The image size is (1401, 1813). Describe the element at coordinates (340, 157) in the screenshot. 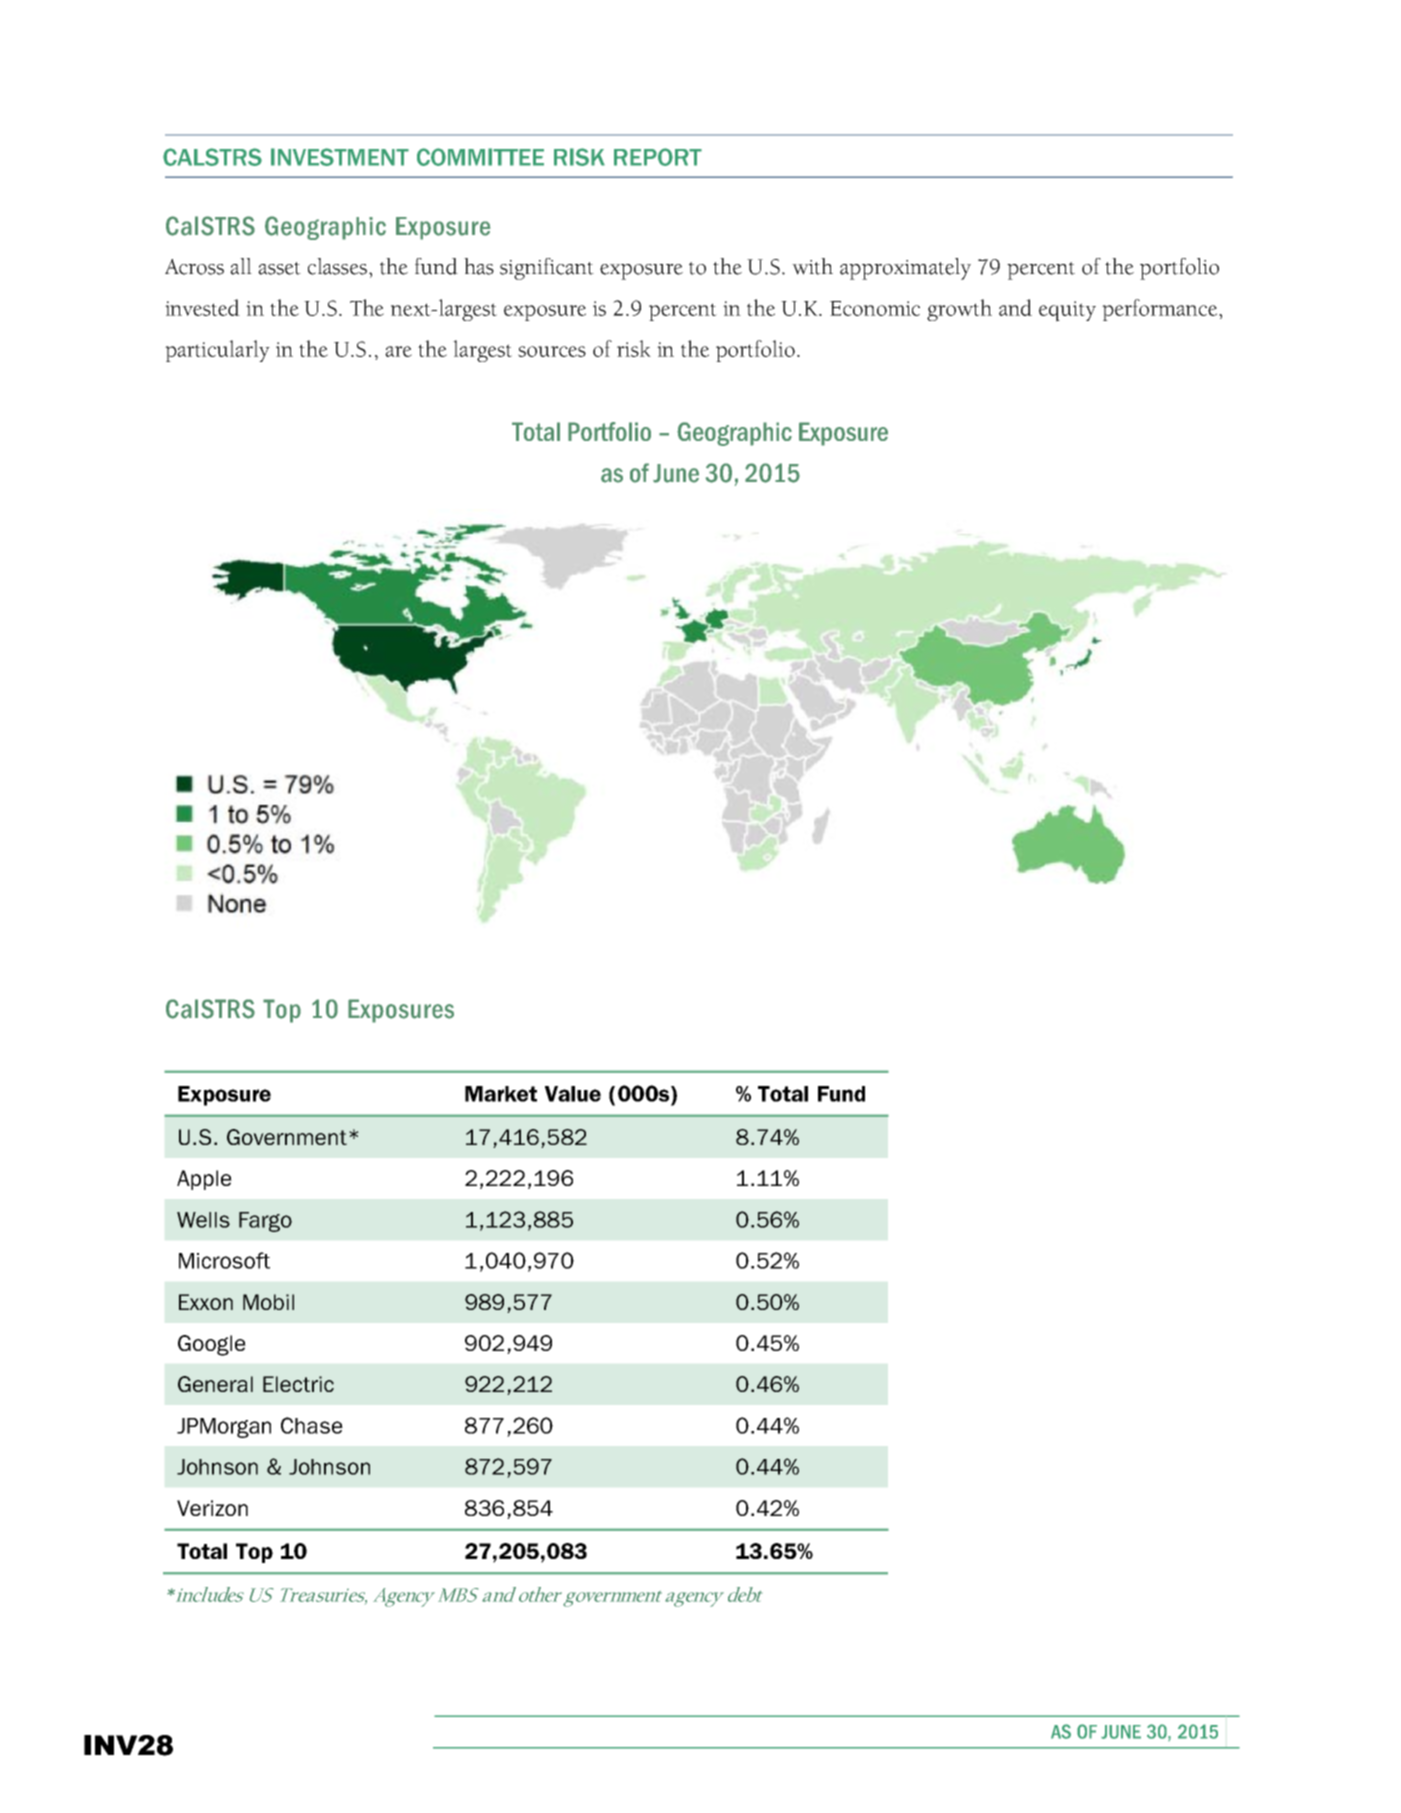

I see `INVESTMENT` at that location.
